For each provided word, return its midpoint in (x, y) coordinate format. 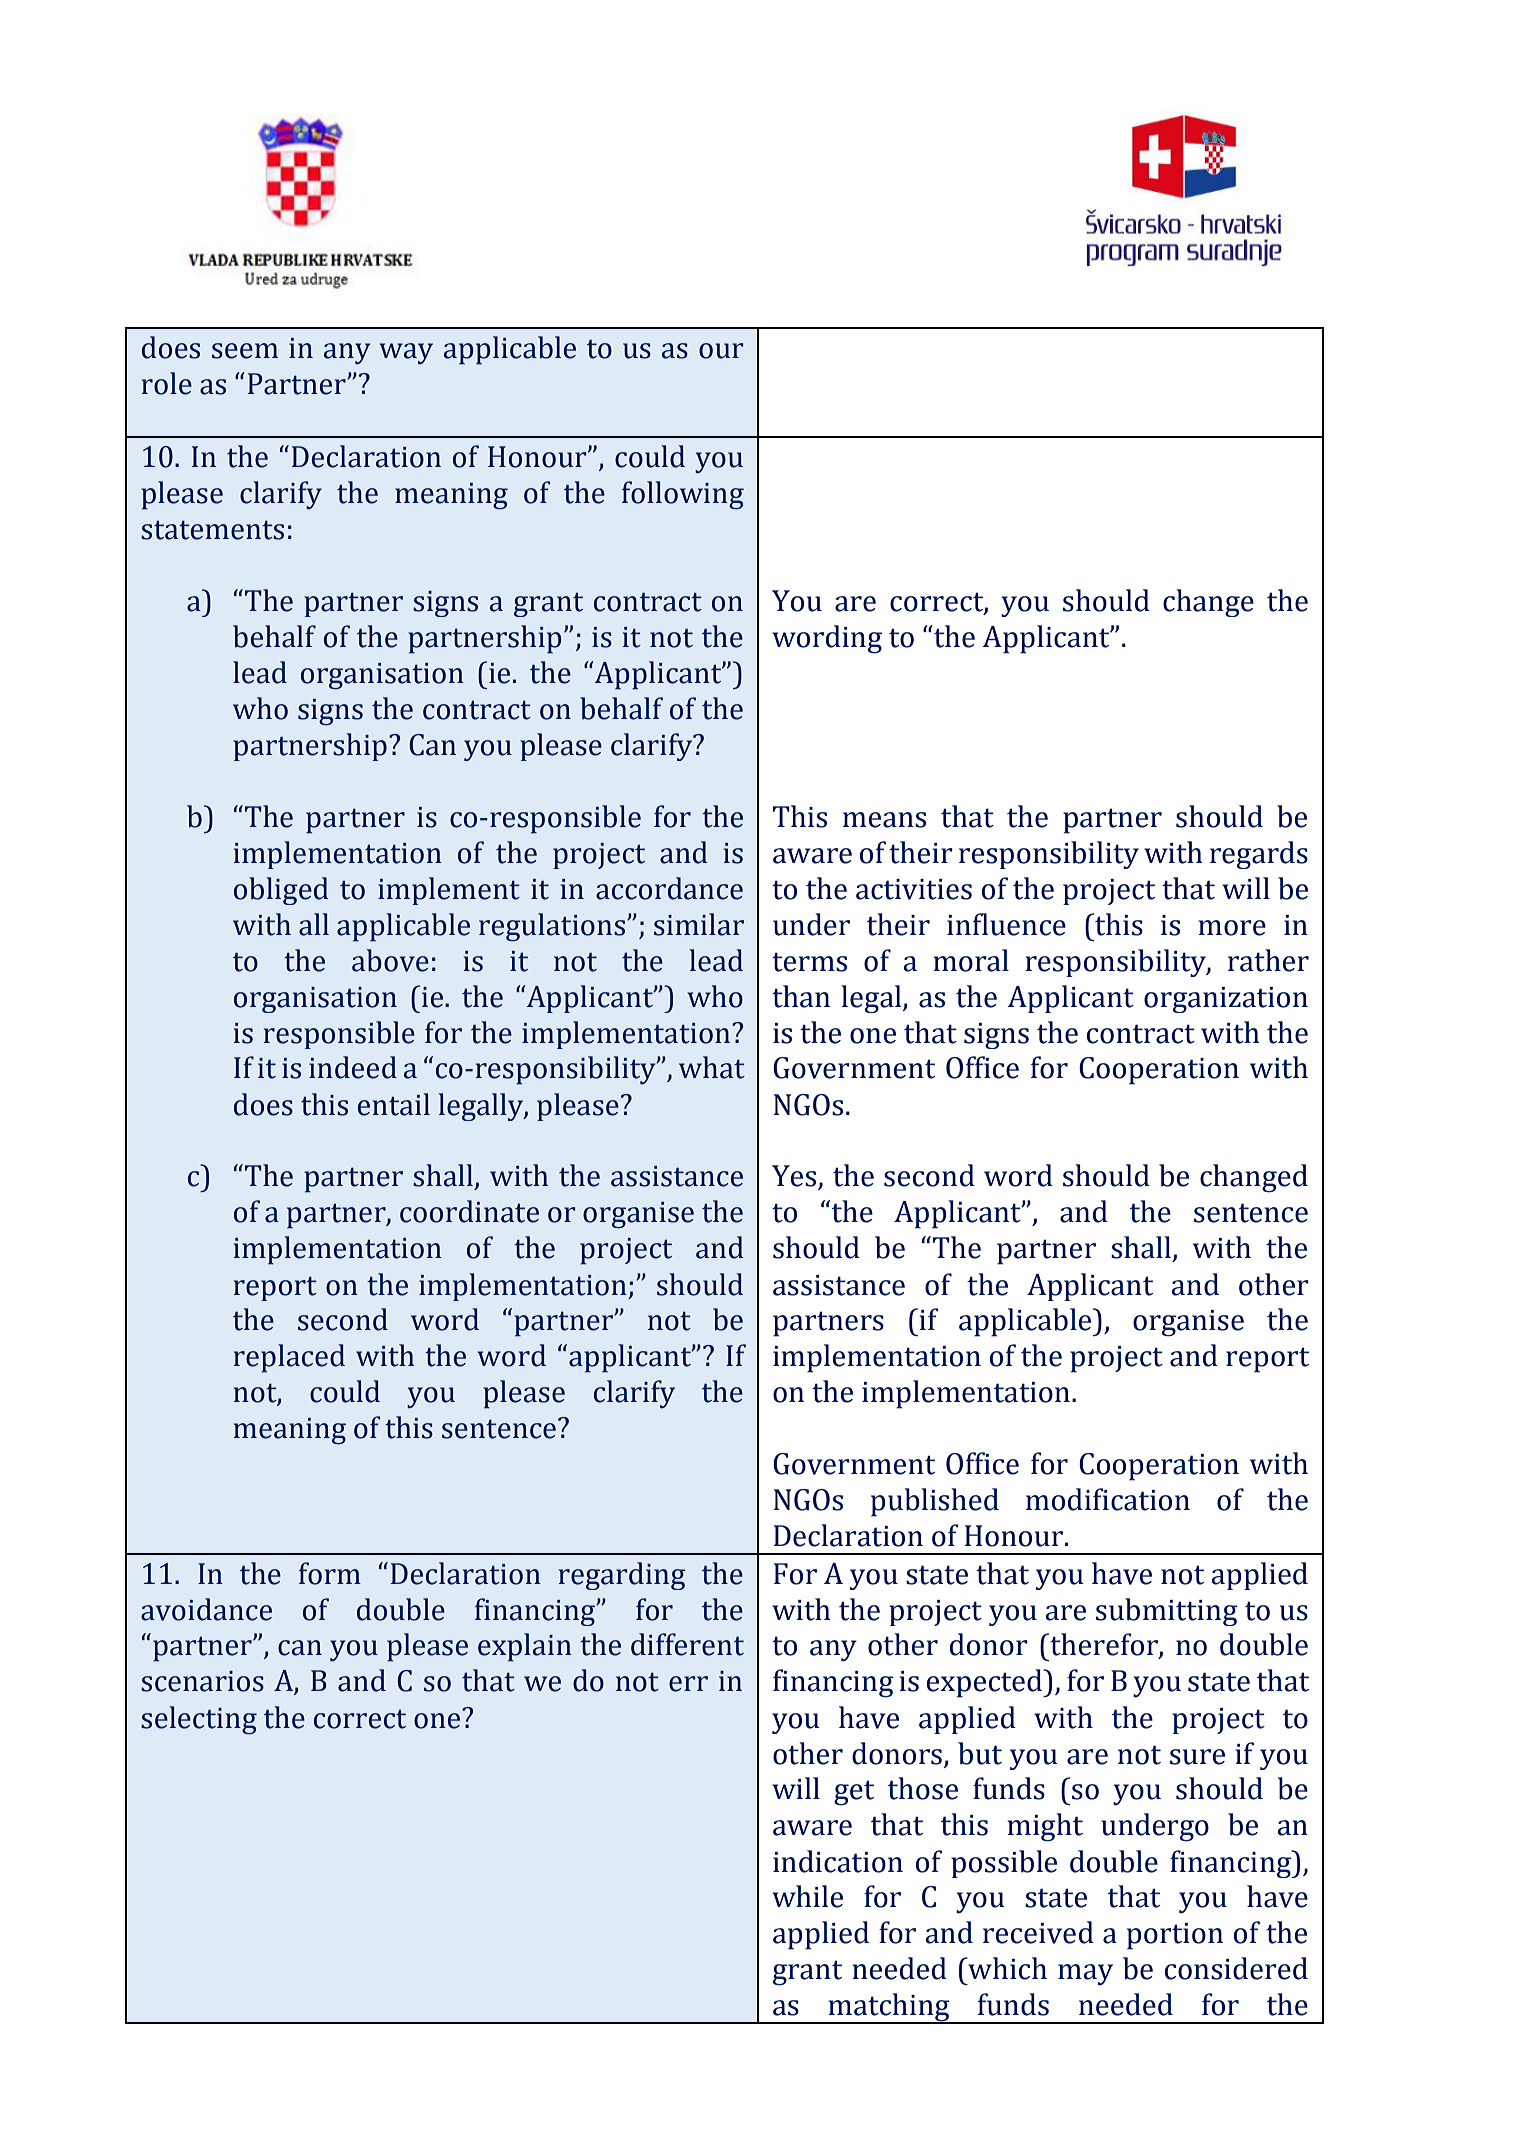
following (683, 495)
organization (1226, 1000)
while (807, 1896)
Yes (795, 1177)
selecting (199, 1720)
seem (245, 351)
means (884, 820)
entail (394, 1104)
